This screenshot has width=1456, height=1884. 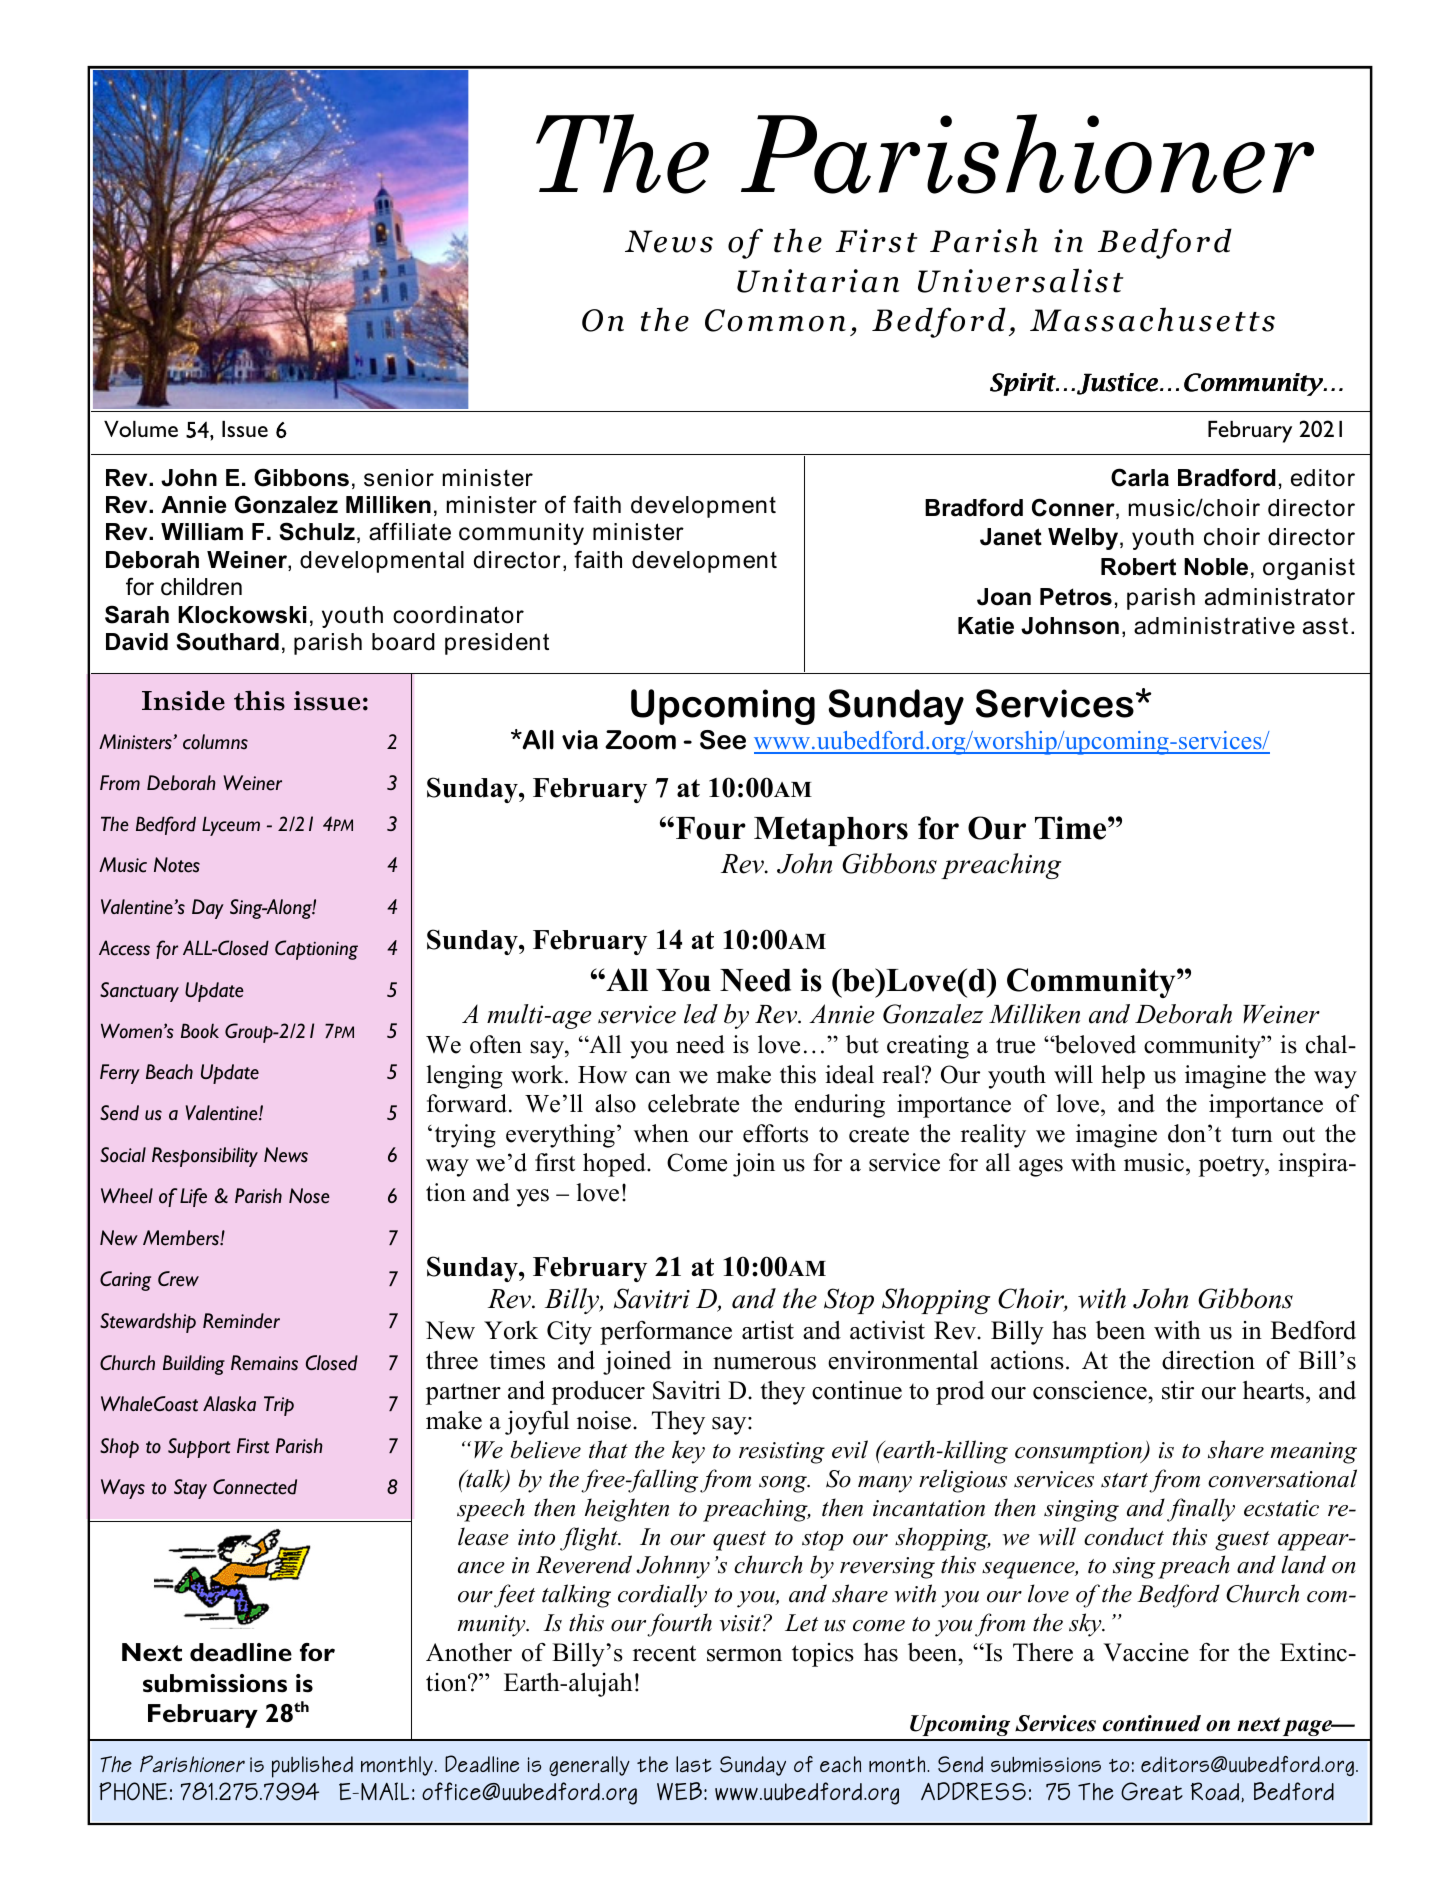 What do you see at coordinates (775, 320) in the screenshot?
I see `Common` at bounding box center [775, 320].
